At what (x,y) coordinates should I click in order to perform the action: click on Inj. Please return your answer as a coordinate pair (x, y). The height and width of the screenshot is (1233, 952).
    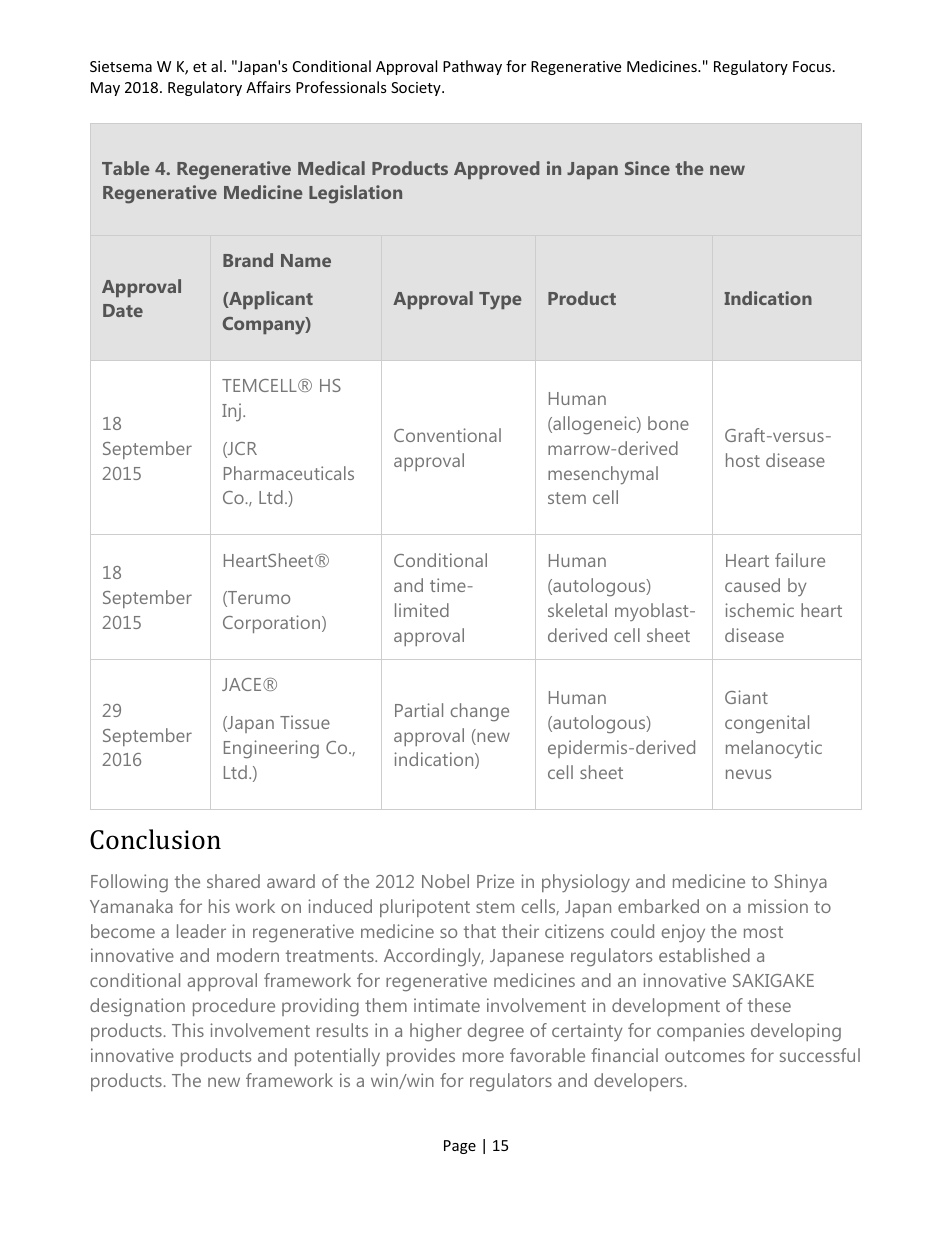
    Looking at the image, I should click on (233, 412).
